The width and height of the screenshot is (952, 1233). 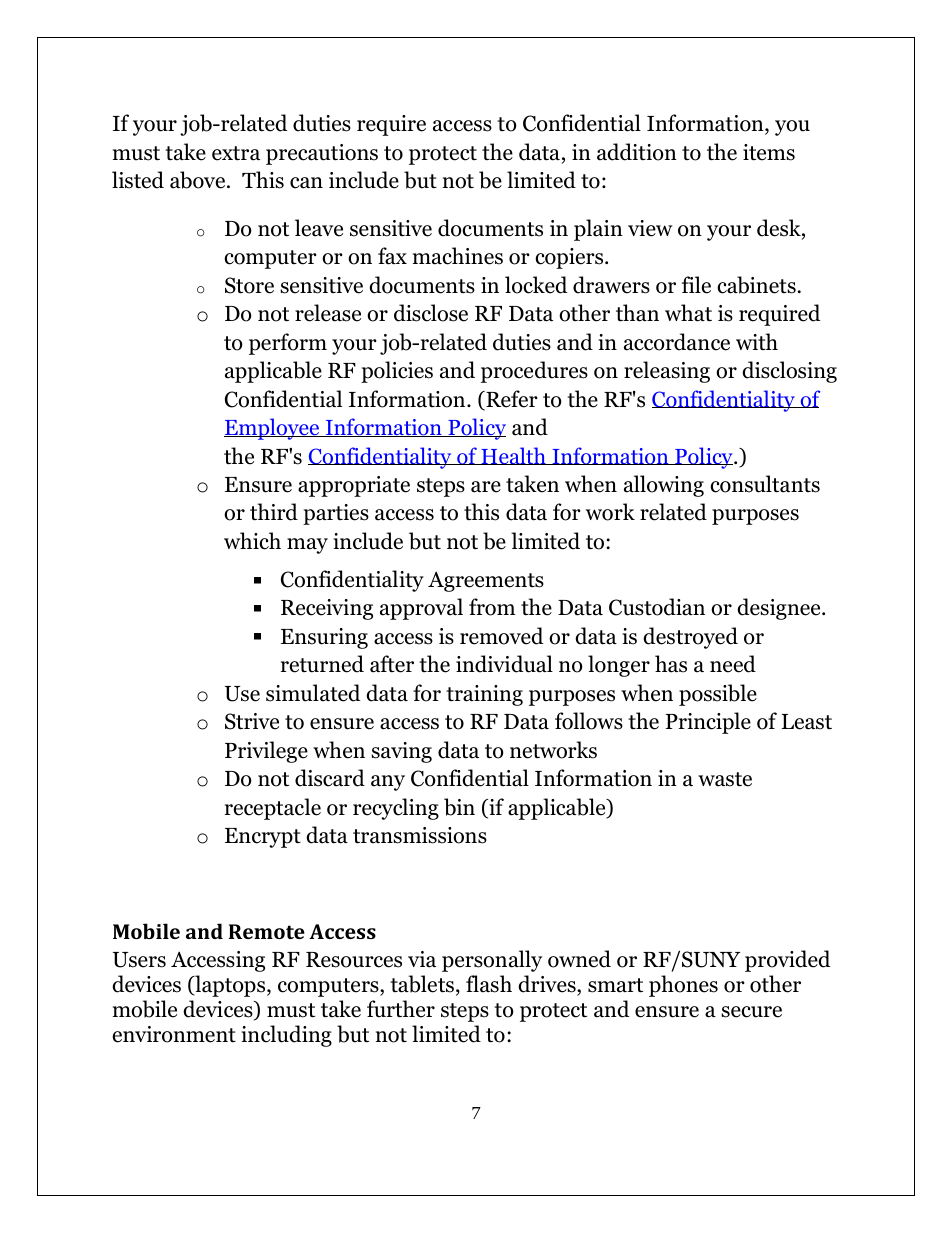 I want to click on which, so click(x=252, y=541).
